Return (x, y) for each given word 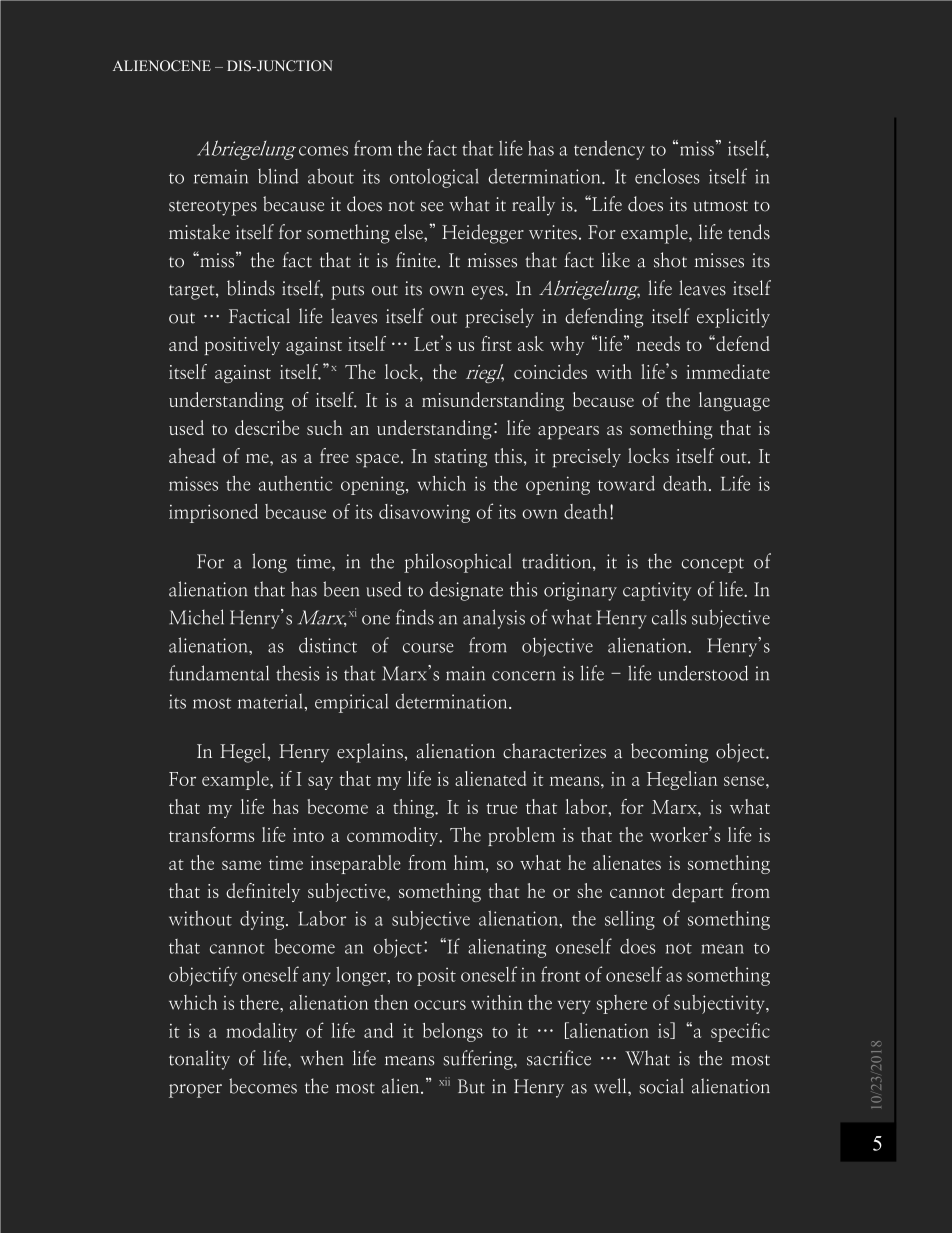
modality (261, 1032)
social (661, 1086)
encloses (667, 176)
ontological (434, 178)
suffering (479, 1060)
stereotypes (213, 208)
